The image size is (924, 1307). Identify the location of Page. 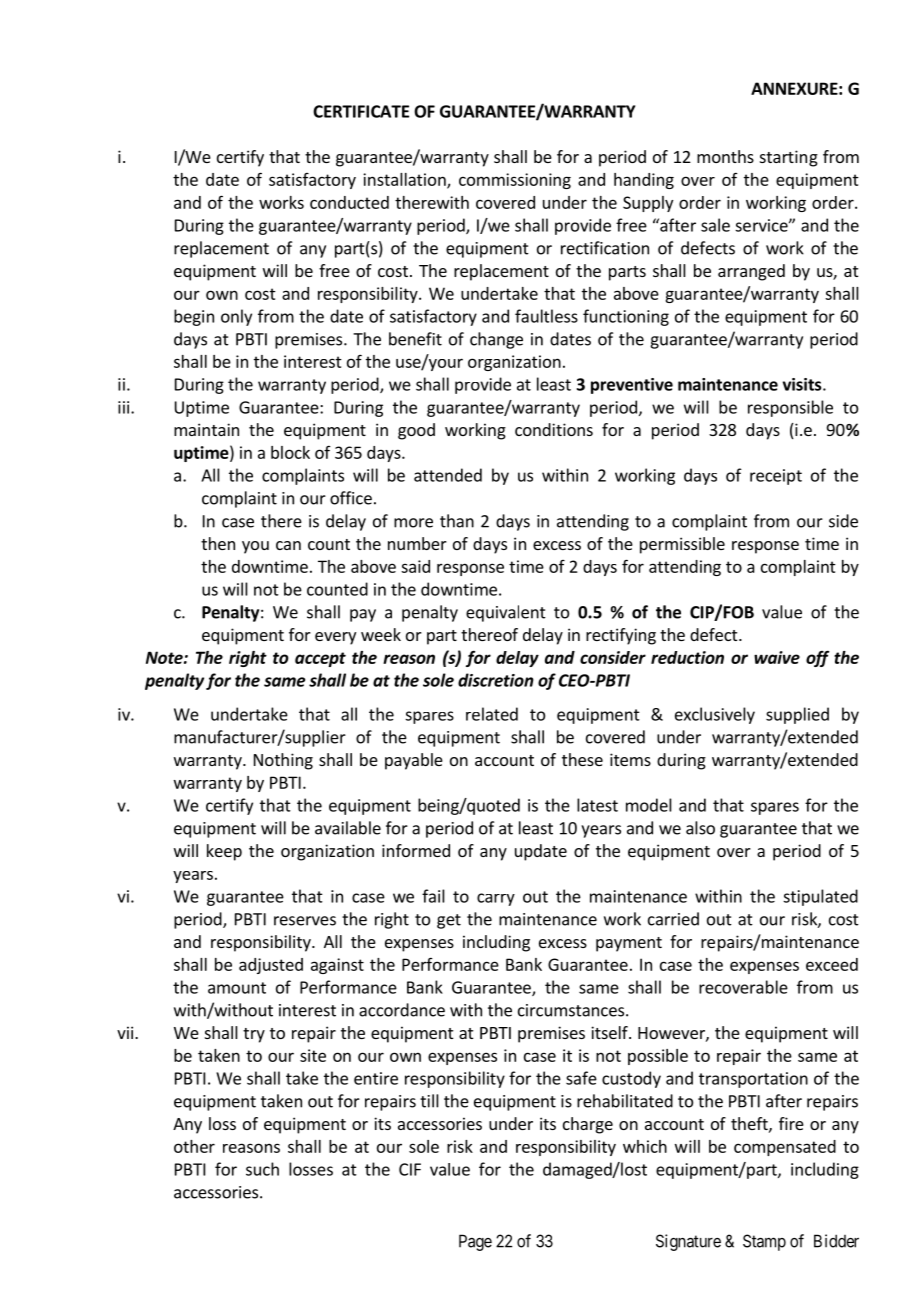
(475, 1242).
